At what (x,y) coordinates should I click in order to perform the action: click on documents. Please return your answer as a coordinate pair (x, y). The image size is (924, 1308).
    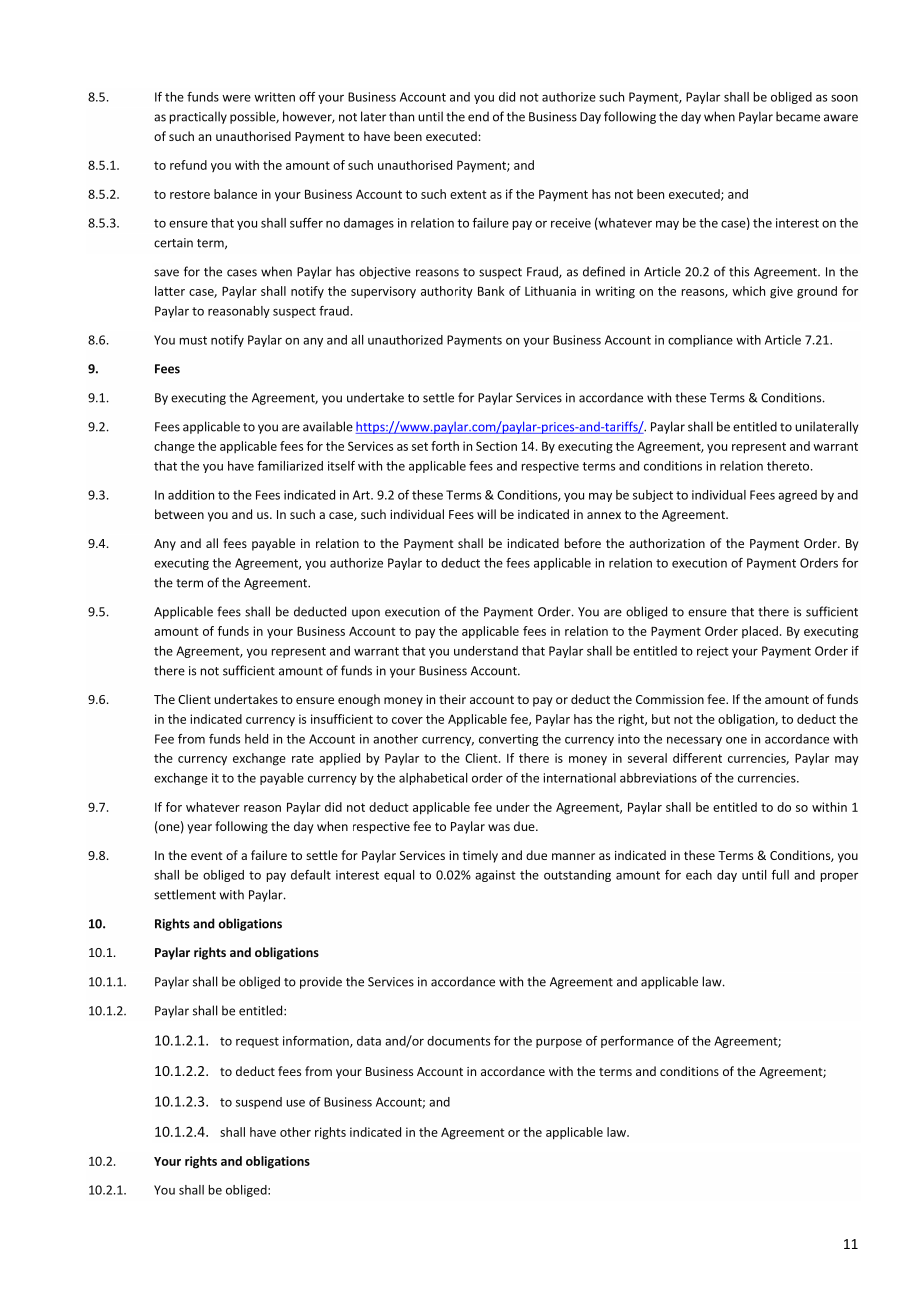
    Looking at the image, I should click on (458, 1041).
